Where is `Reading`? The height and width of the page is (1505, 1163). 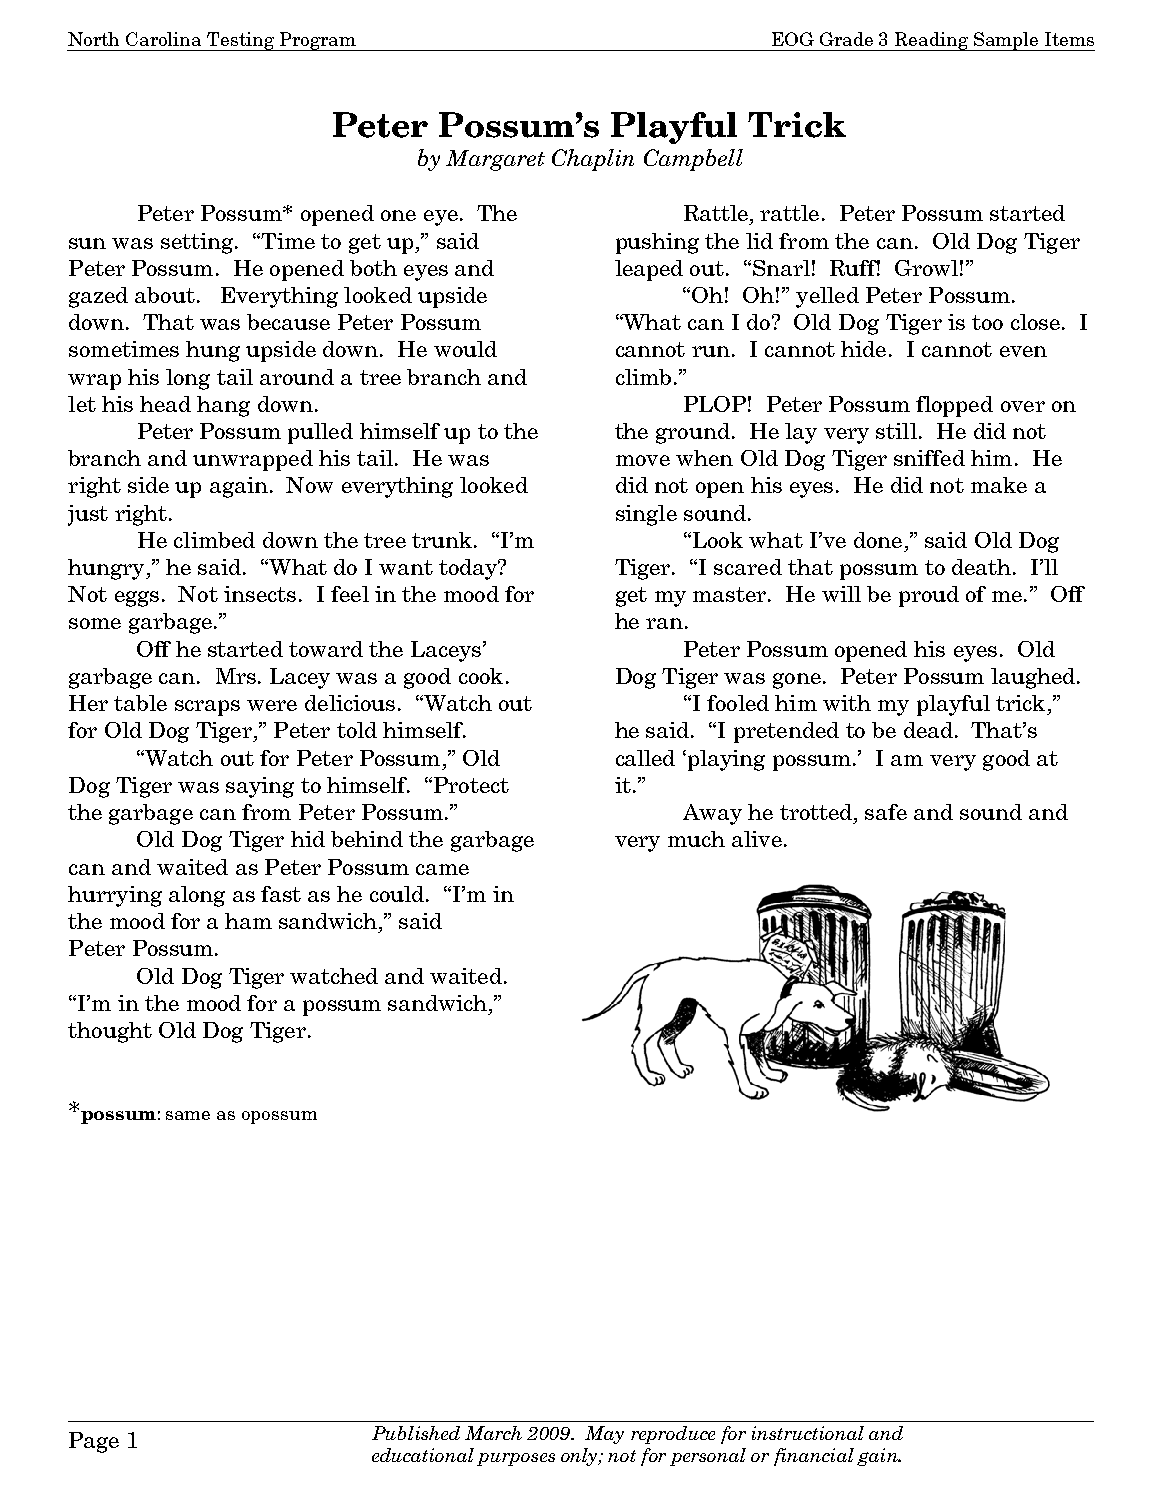 Reading is located at coordinates (931, 41).
